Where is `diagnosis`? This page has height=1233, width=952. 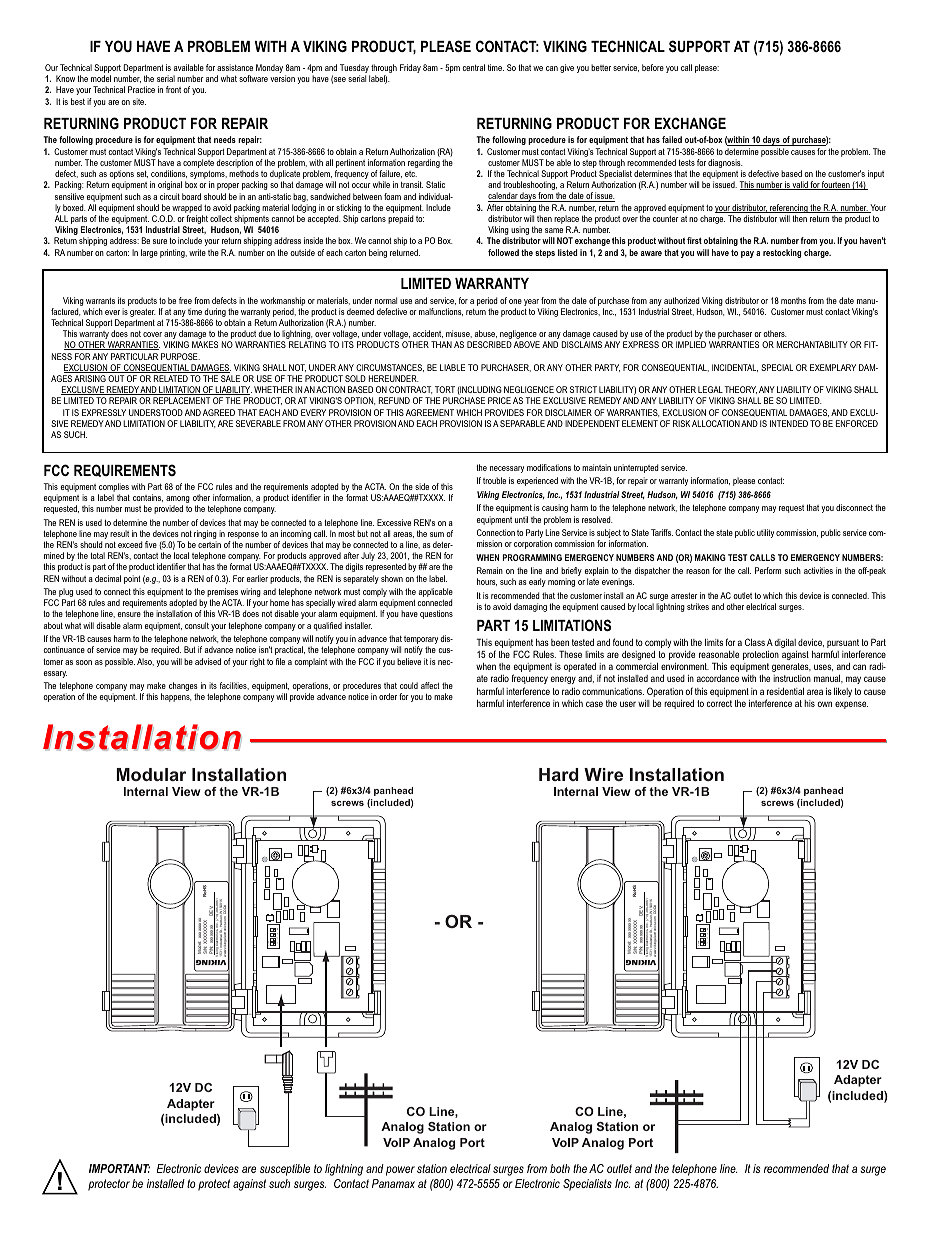
diagnosis is located at coordinates (725, 165).
